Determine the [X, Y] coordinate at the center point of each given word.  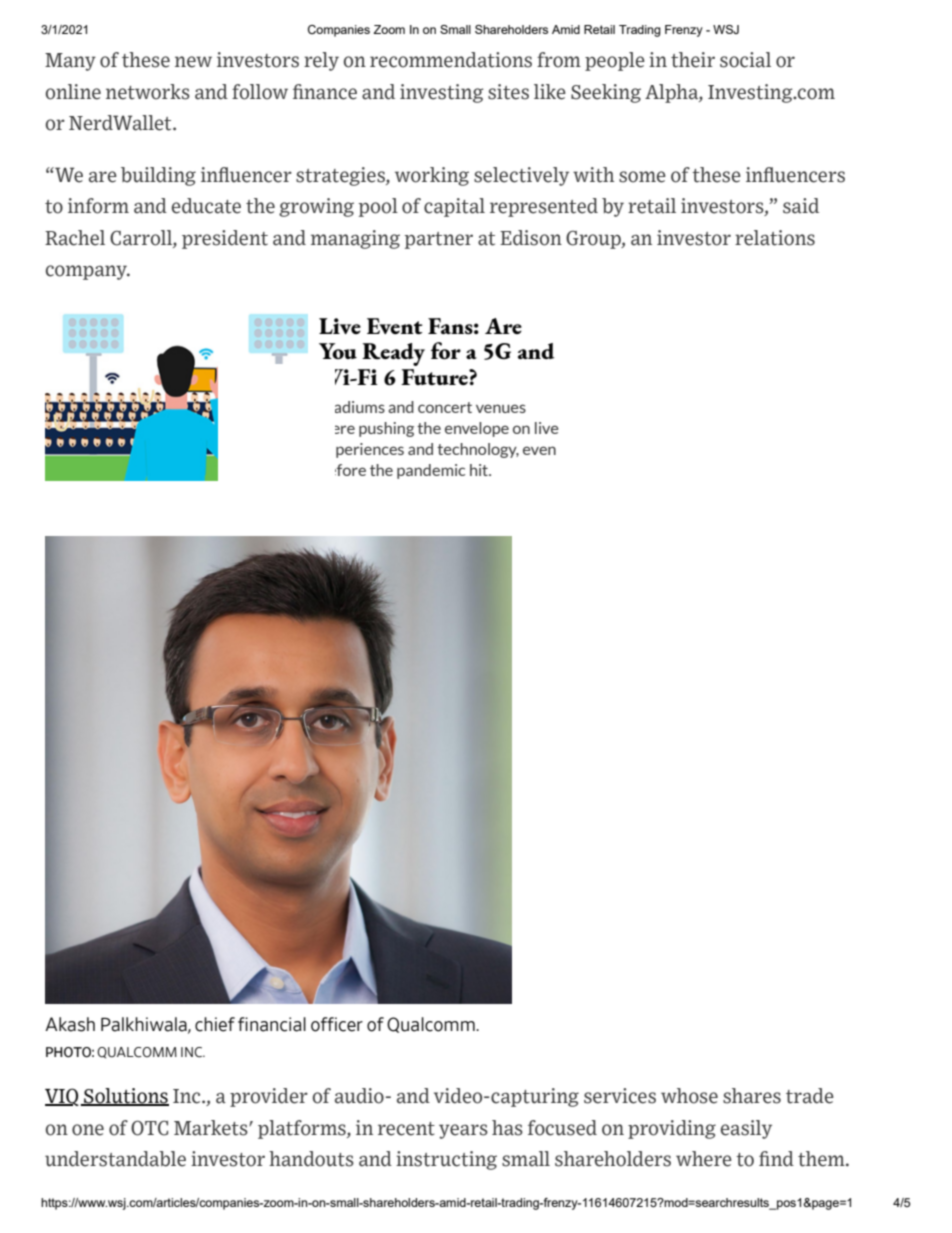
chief [215, 1024]
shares [752, 1096]
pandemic [431, 471]
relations [775, 238]
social [745, 60]
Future [435, 377]
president [225, 239]
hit [480, 470]
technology [478, 450]
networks [148, 92]
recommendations [451, 60]
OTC [149, 1128]
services [620, 1096]
